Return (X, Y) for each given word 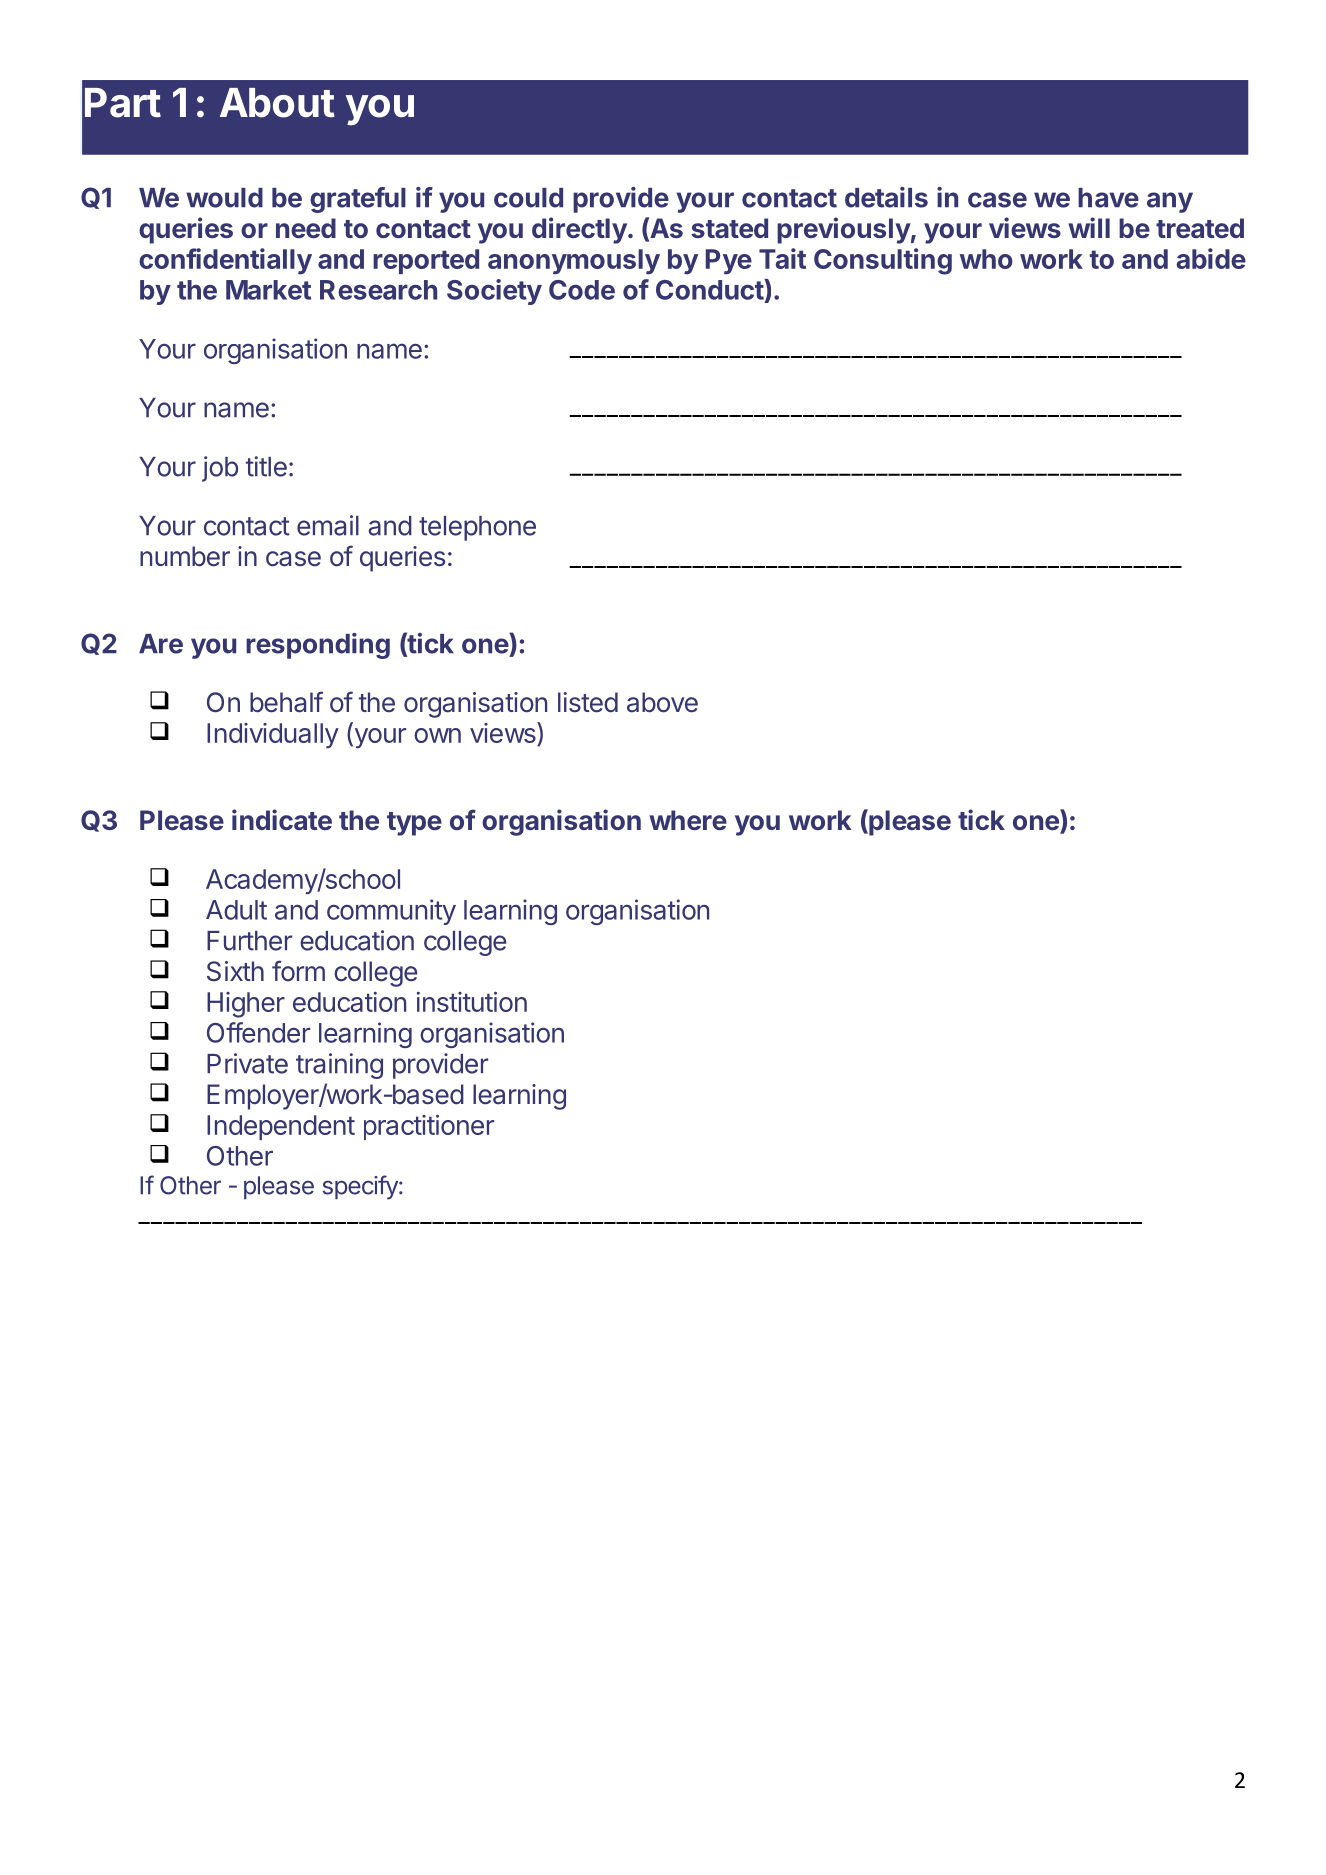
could (528, 198)
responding (318, 646)
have (1108, 198)
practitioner (429, 1127)
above (662, 702)
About (277, 103)
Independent (281, 1127)
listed (588, 702)
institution (472, 1002)
